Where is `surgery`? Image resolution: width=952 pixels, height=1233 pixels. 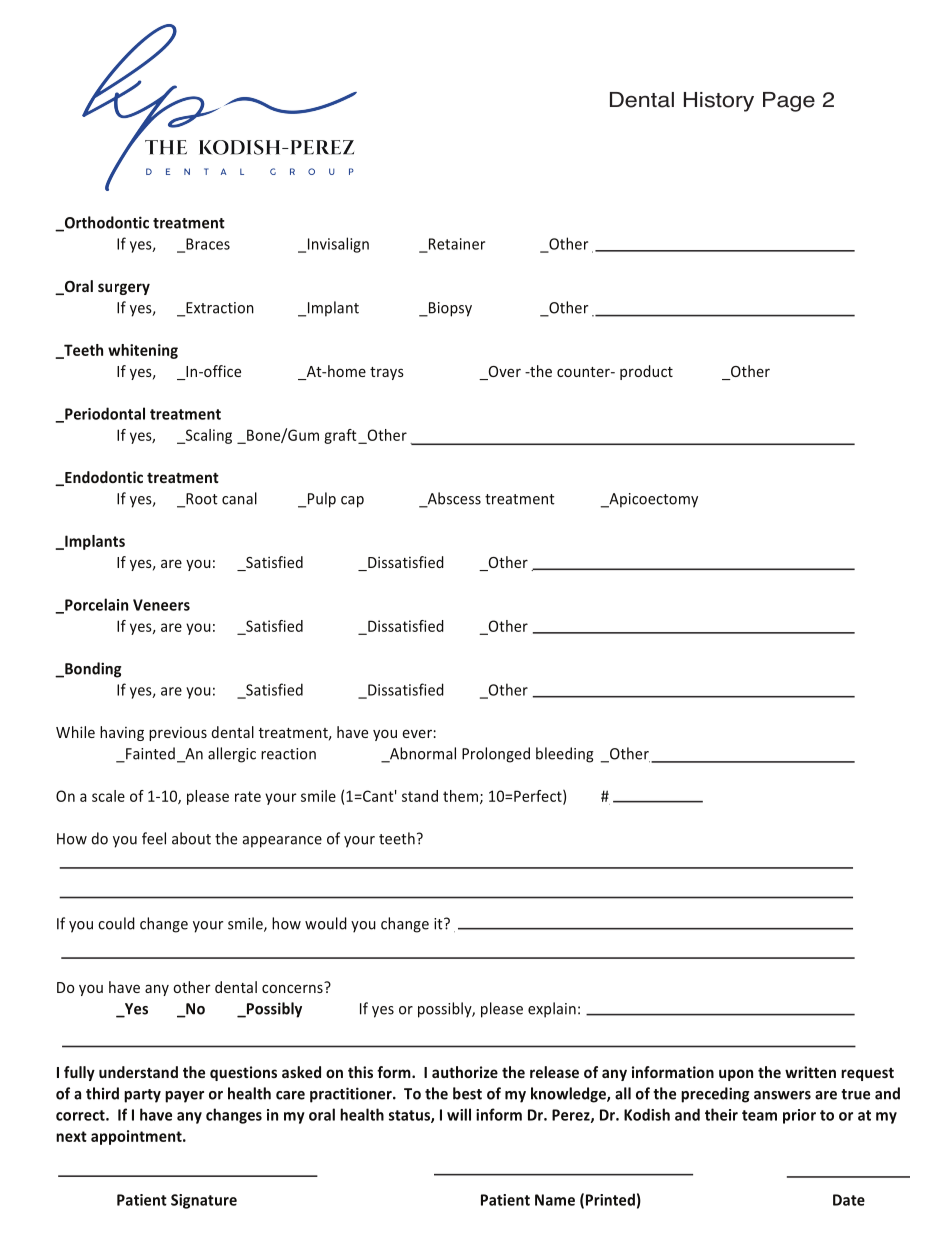 surgery is located at coordinates (124, 289).
